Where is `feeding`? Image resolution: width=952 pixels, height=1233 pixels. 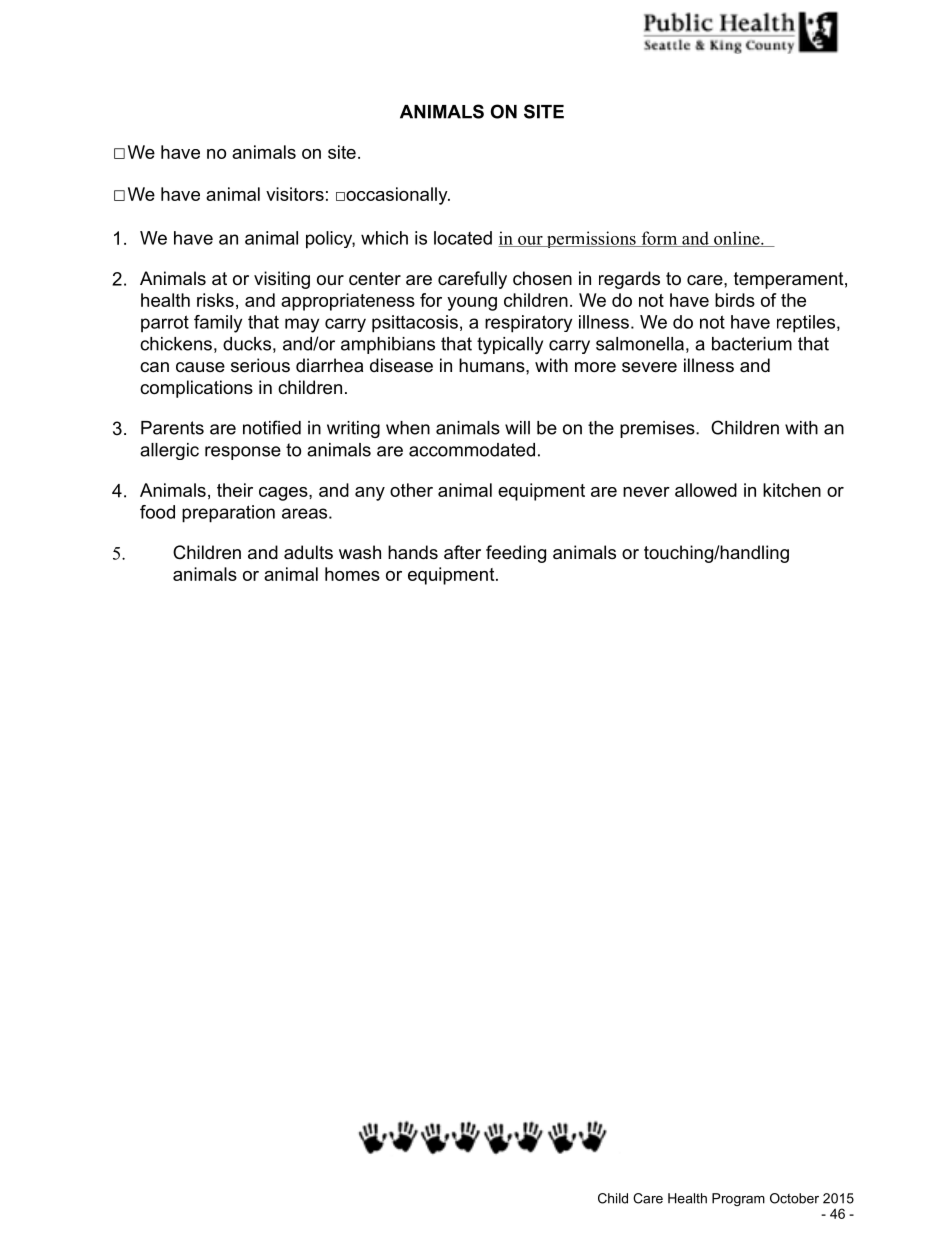 feeding is located at coordinates (516, 554).
